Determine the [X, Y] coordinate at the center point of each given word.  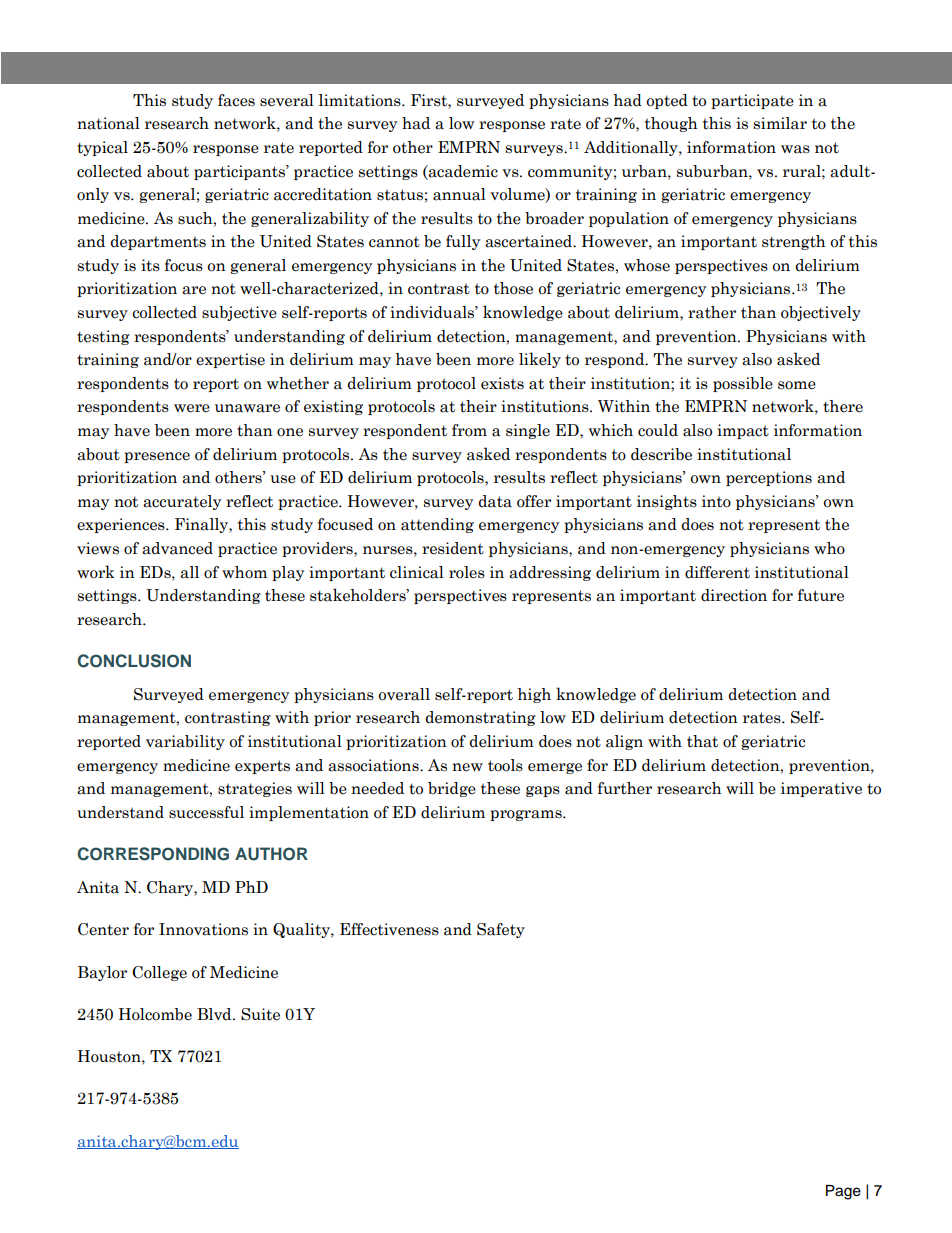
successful [206, 812]
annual [459, 194]
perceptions [769, 478]
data [495, 501]
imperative [821, 789]
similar [780, 123]
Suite [260, 1014]
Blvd [215, 1014]
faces [236, 100]
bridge [452, 789]
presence [157, 457]
